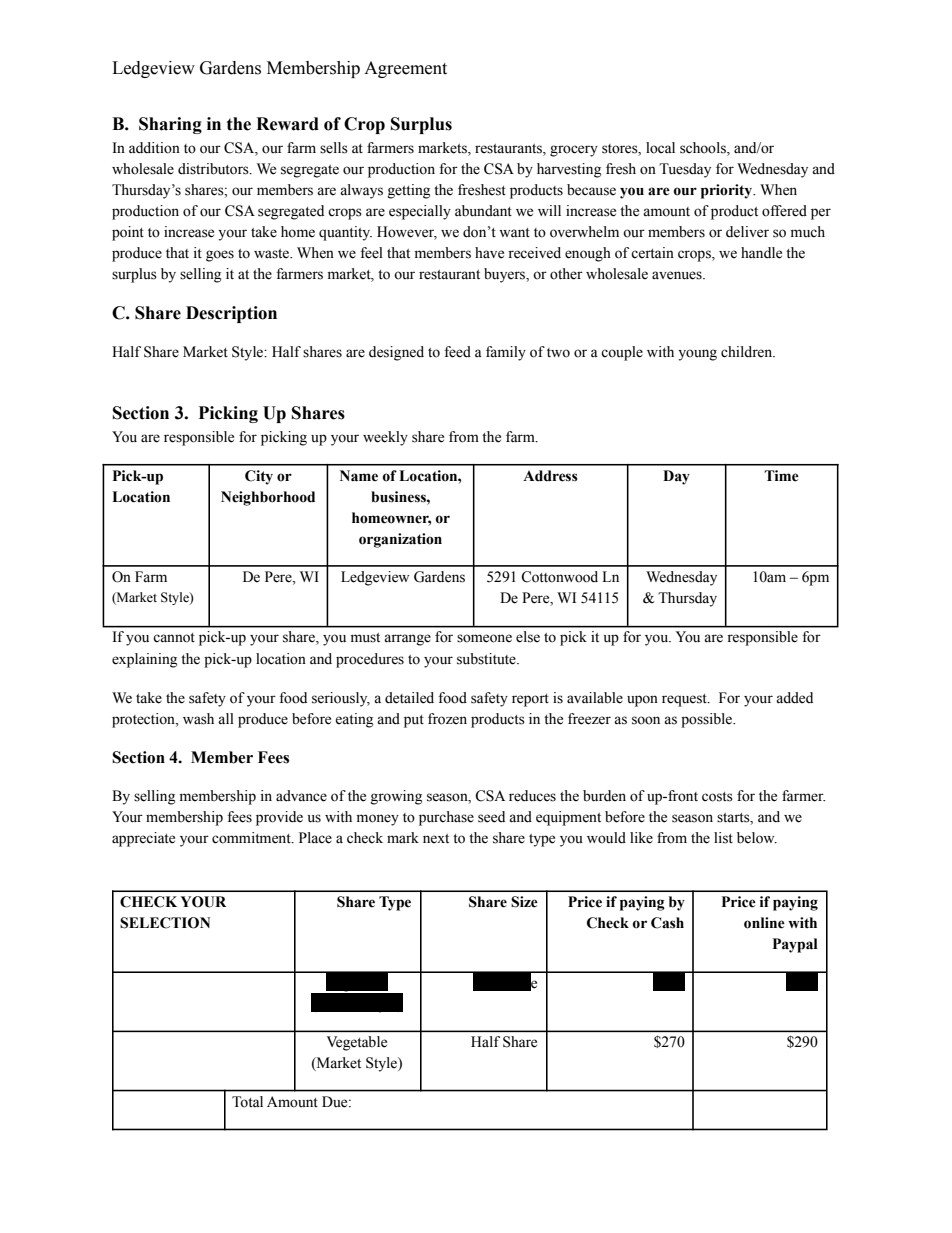 This screenshot has width=952, height=1233. Describe the element at coordinates (198, 719) in the screenshot. I see `wash` at that location.
